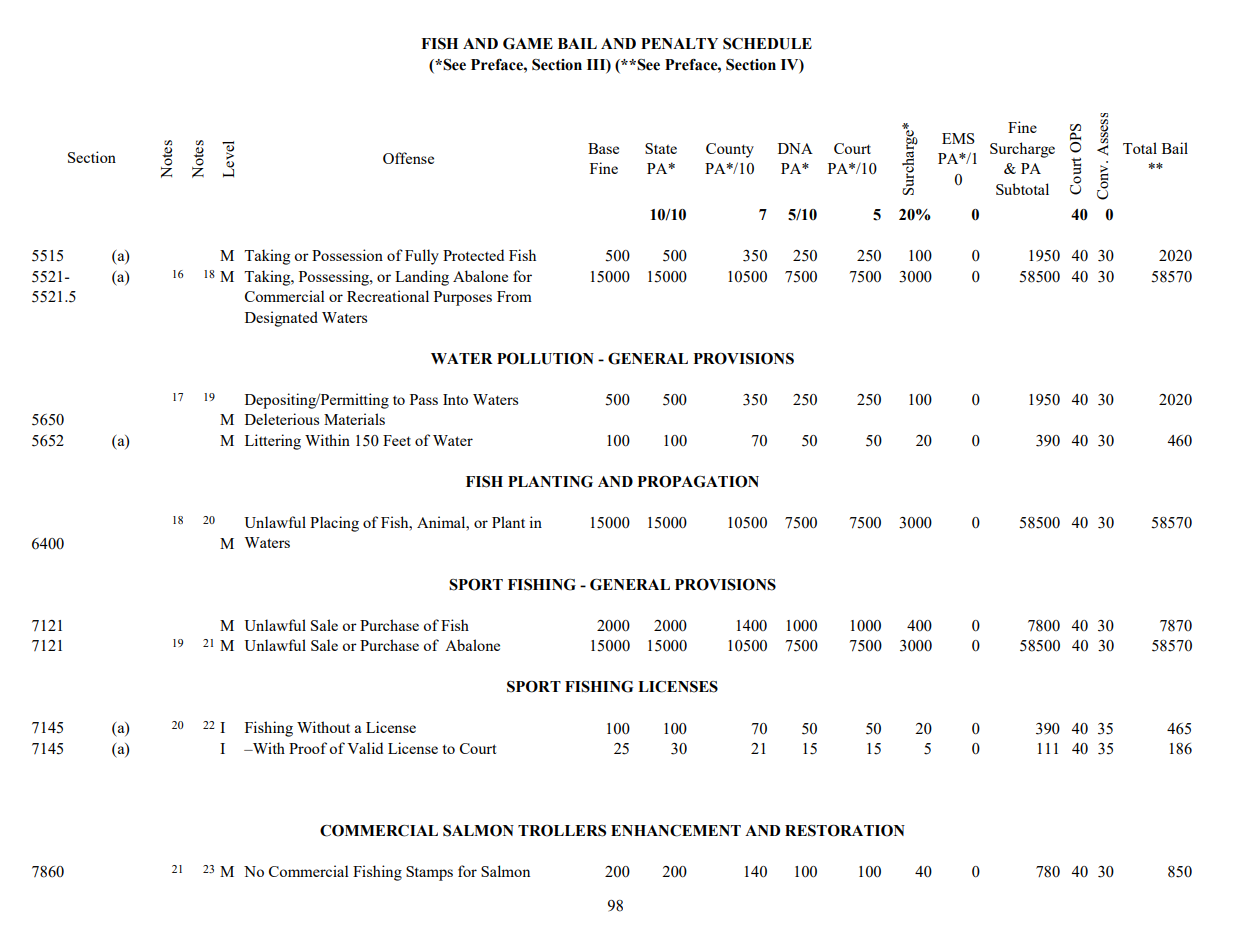 This screenshot has width=1233, height=952. I want to click on Offense, so click(408, 158).
